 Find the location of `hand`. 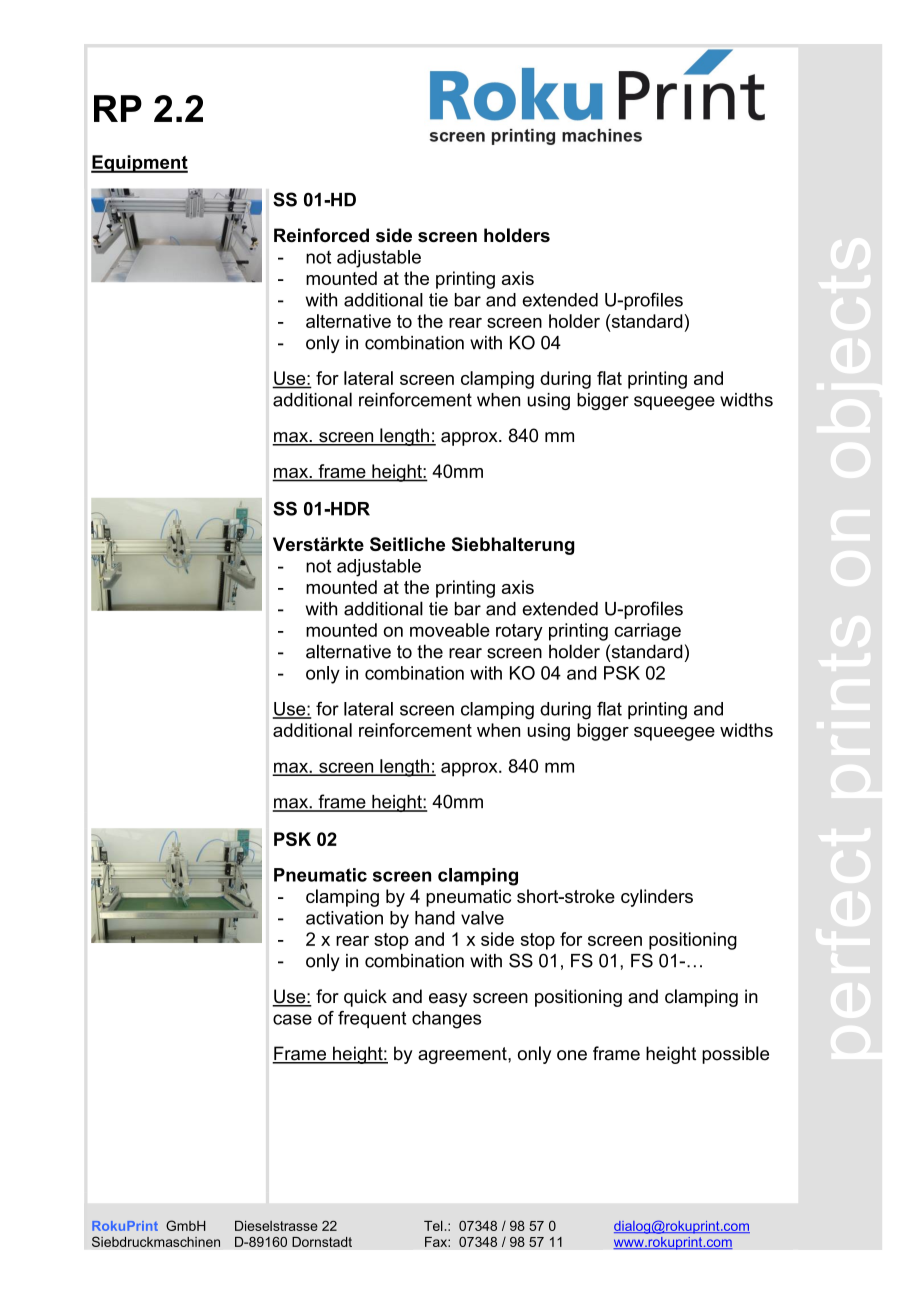

hand is located at coordinates (435, 918).
